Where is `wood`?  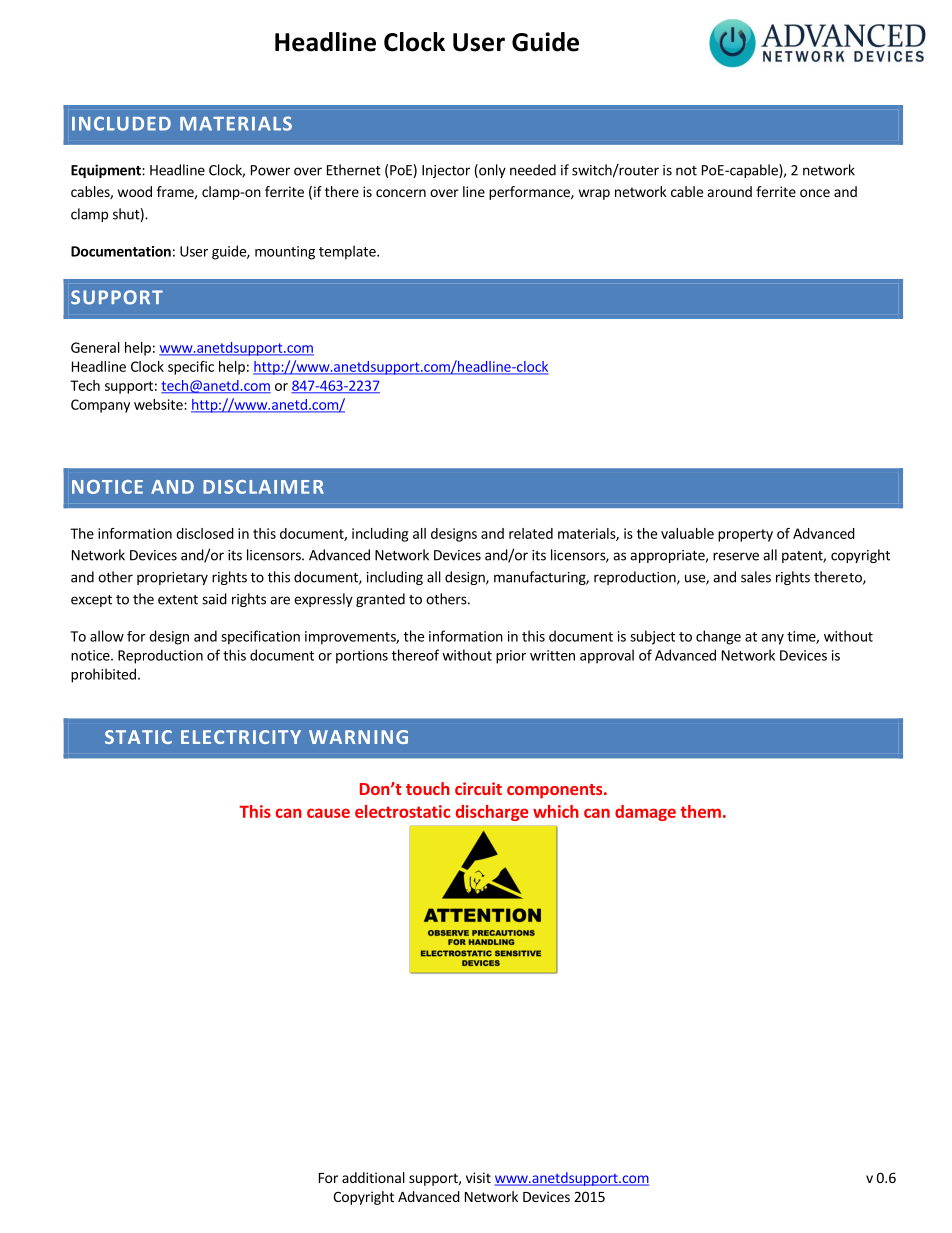 wood is located at coordinates (135, 191).
